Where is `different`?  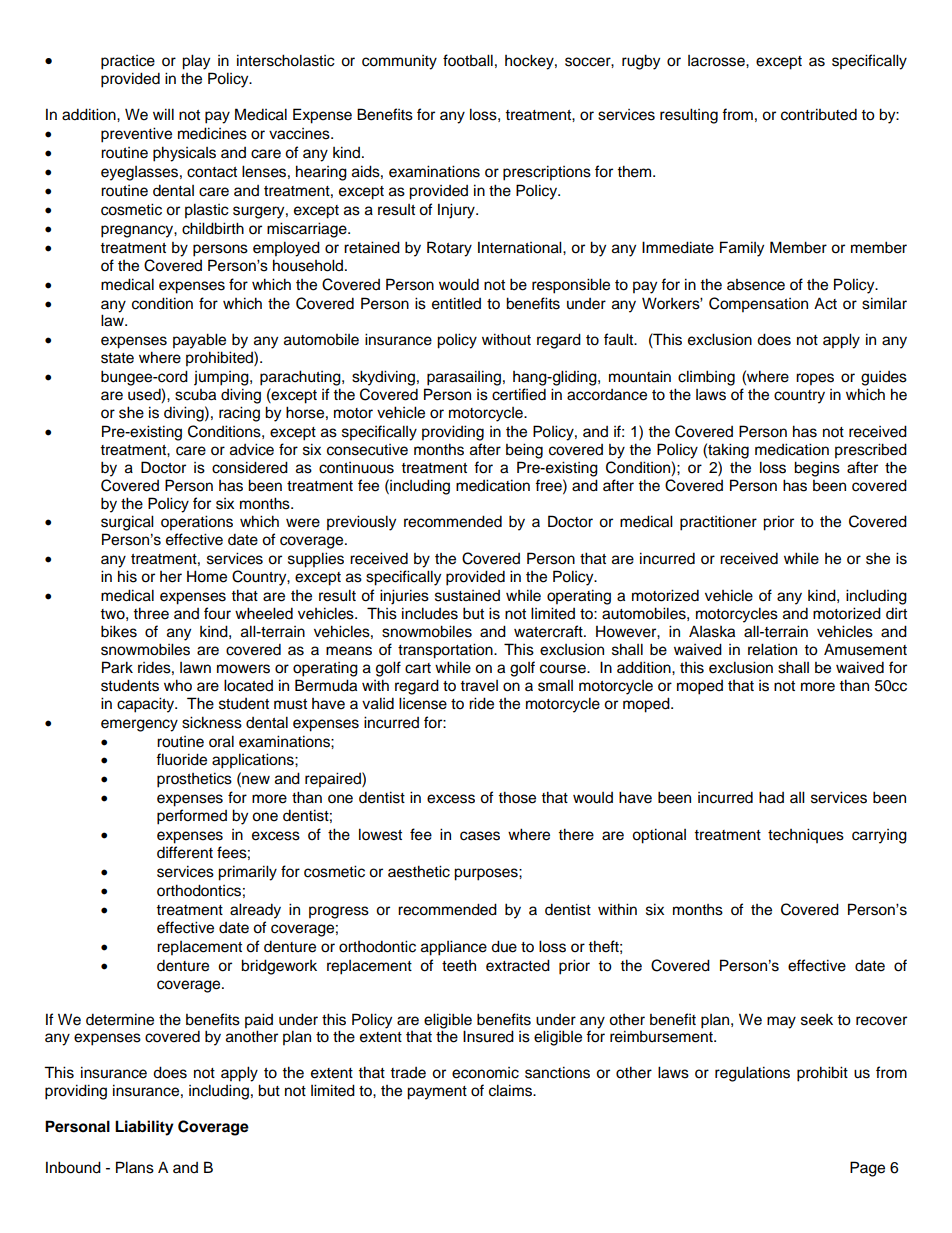 different is located at coordinates (185, 852).
